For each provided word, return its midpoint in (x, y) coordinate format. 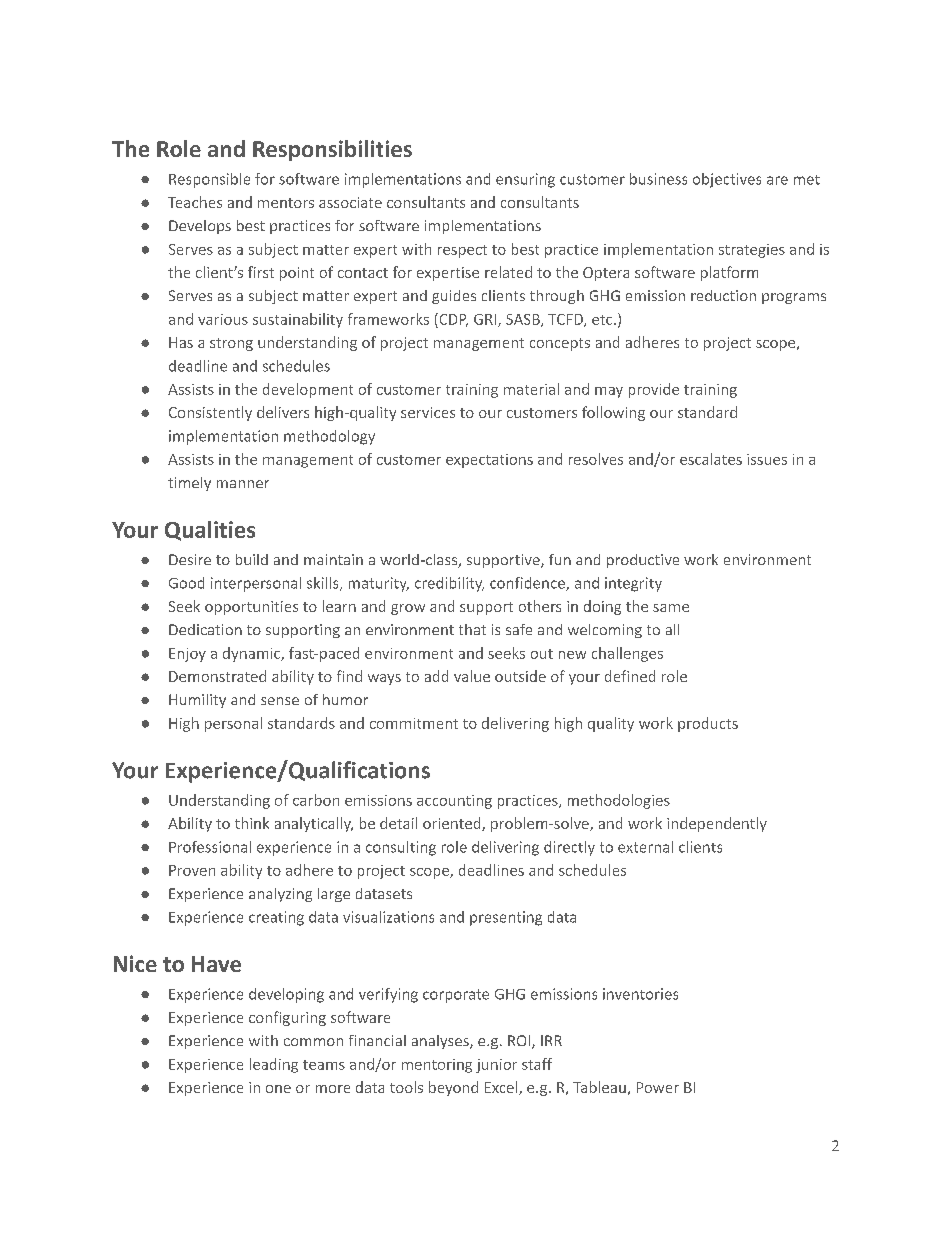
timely (189, 484)
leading (274, 1065)
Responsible (209, 180)
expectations (489, 461)
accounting (454, 802)
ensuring (525, 180)
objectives (727, 180)
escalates (711, 459)
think (252, 823)
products (708, 724)
